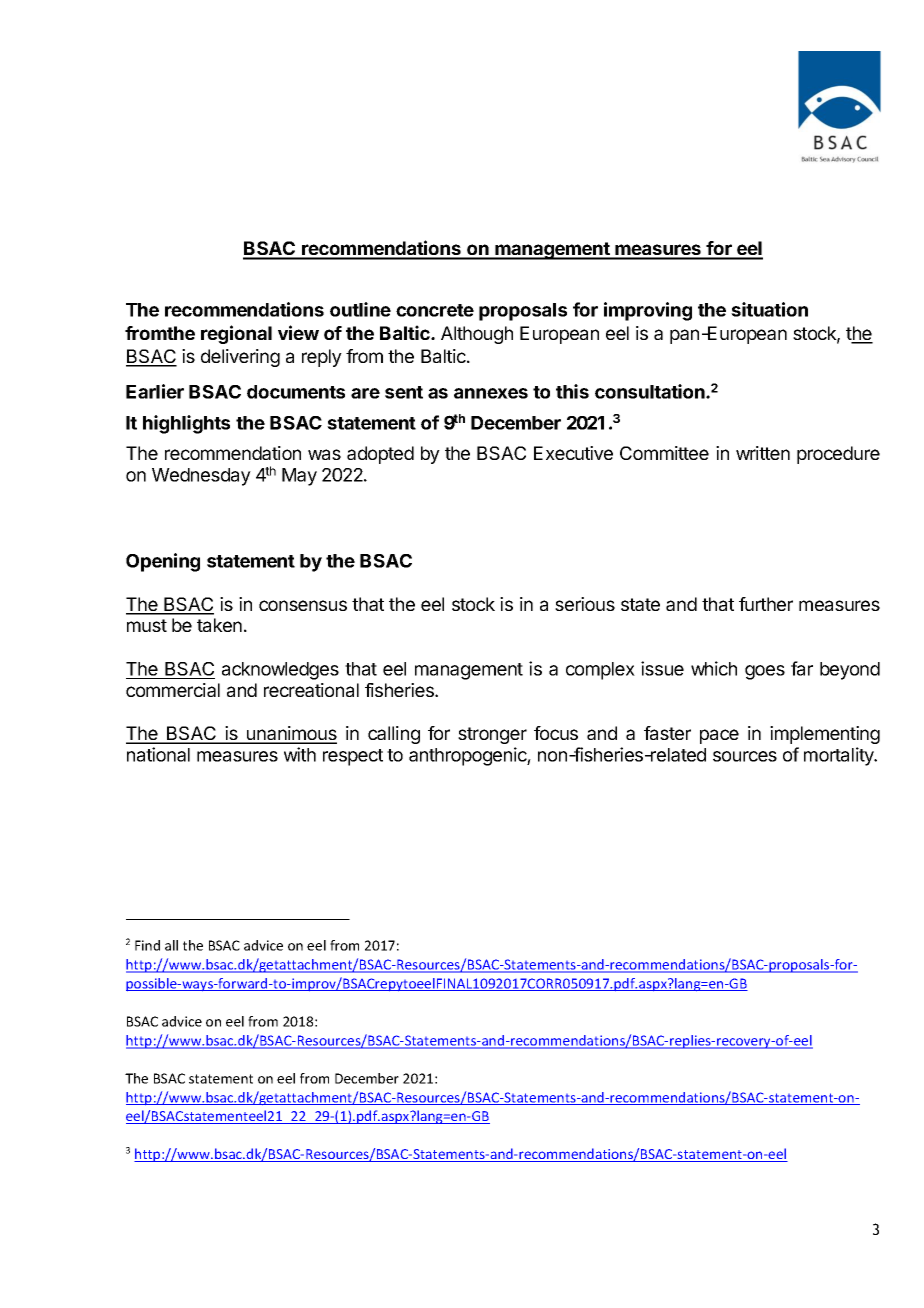 This image has height=1308, width=924. What do you see at coordinates (766, 604) in the image?
I see `further` at bounding box center [766, 604].
